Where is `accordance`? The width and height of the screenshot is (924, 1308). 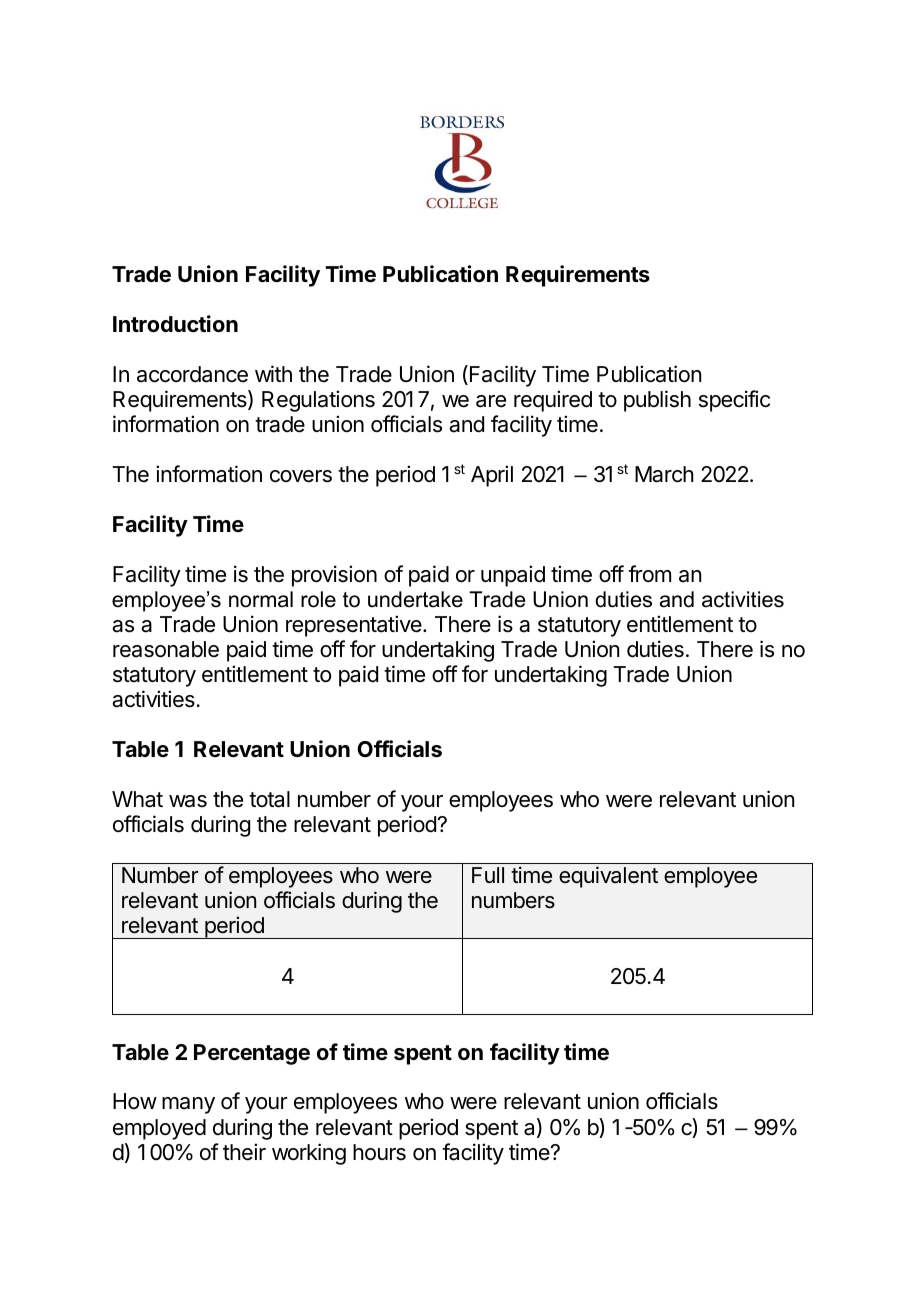
accordance is located at coordinates (192, 374).
